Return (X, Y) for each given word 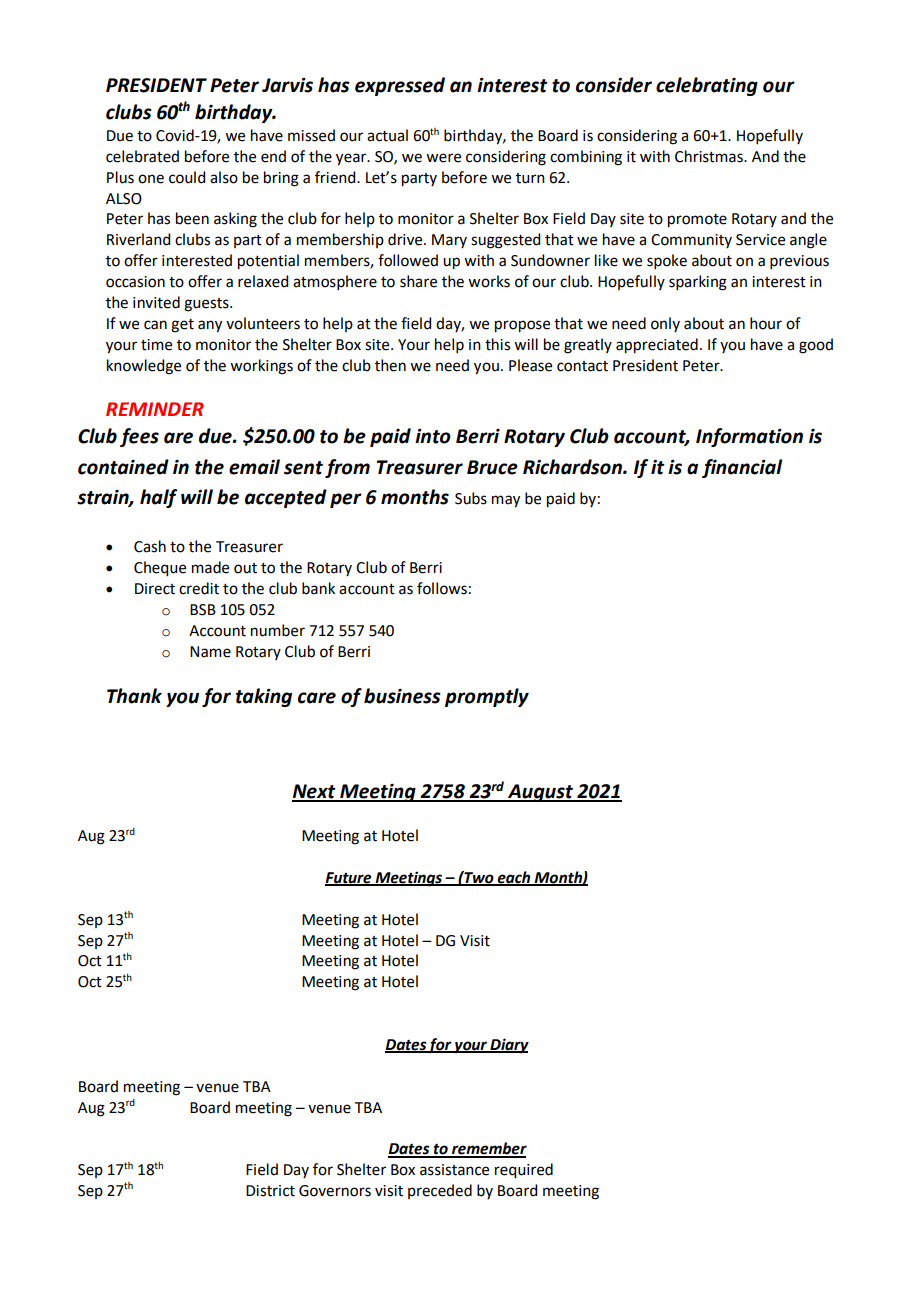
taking (264, 697)
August (540, 793)
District (270, 1191)
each (514, 878)
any (210, 326)
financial (742, 468)
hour (766, 323)
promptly (487, 697)
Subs (471, 498)
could (187, 177)
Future (349, 879)
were (443, 158)
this (497, 344)
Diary (508, 1046)
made (210, 567)
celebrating (707, 86)
